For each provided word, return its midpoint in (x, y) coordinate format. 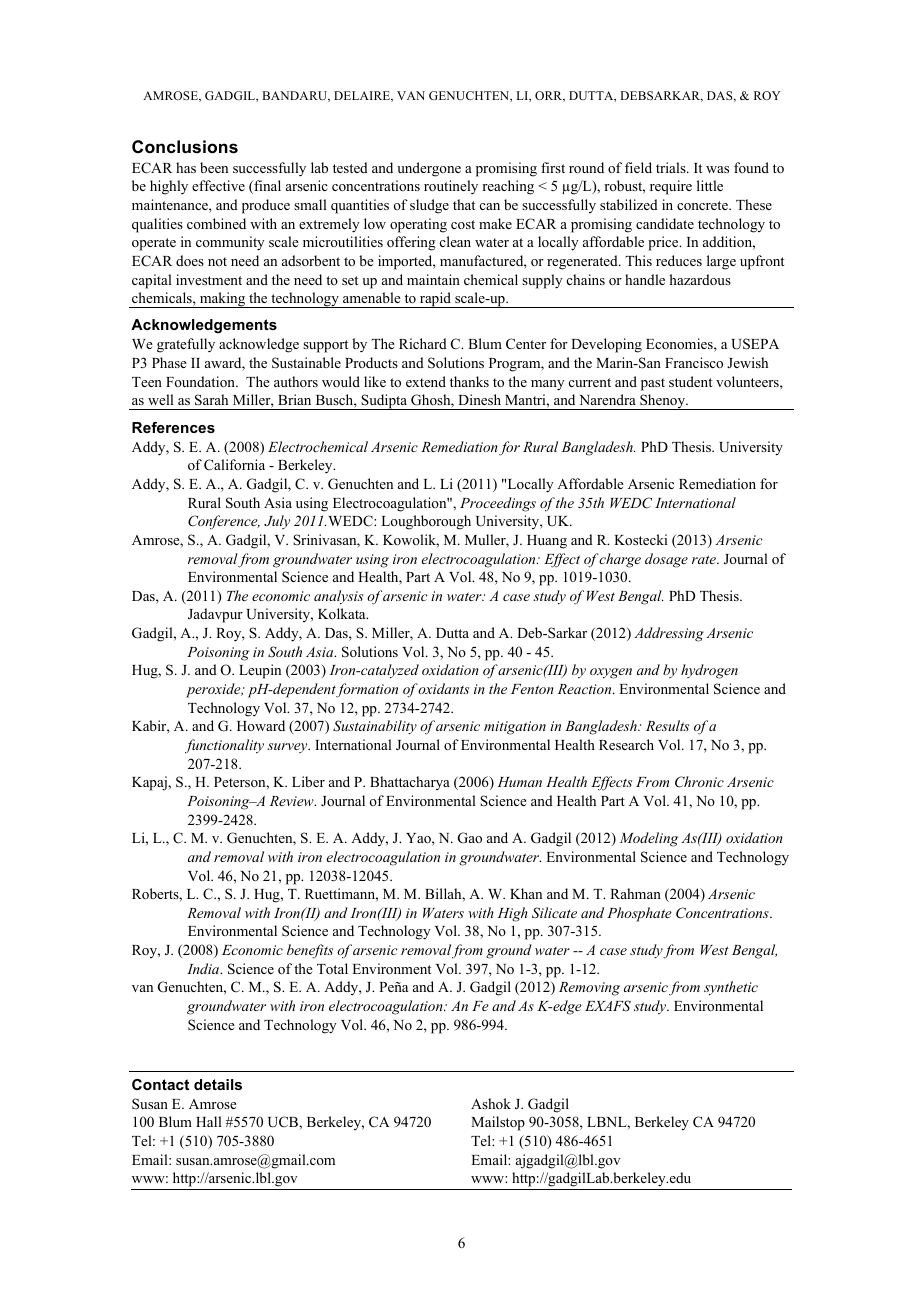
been (214, 167)
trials (672, 167)
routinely (451, 187)
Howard (261, 725)
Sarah (211, 400)
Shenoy (663, 402)
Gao (470, 838)
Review (293, 801)
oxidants (443, 688)
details (218, 1084)
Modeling (649, 839)
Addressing (669, 634)
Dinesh (479, 399)
